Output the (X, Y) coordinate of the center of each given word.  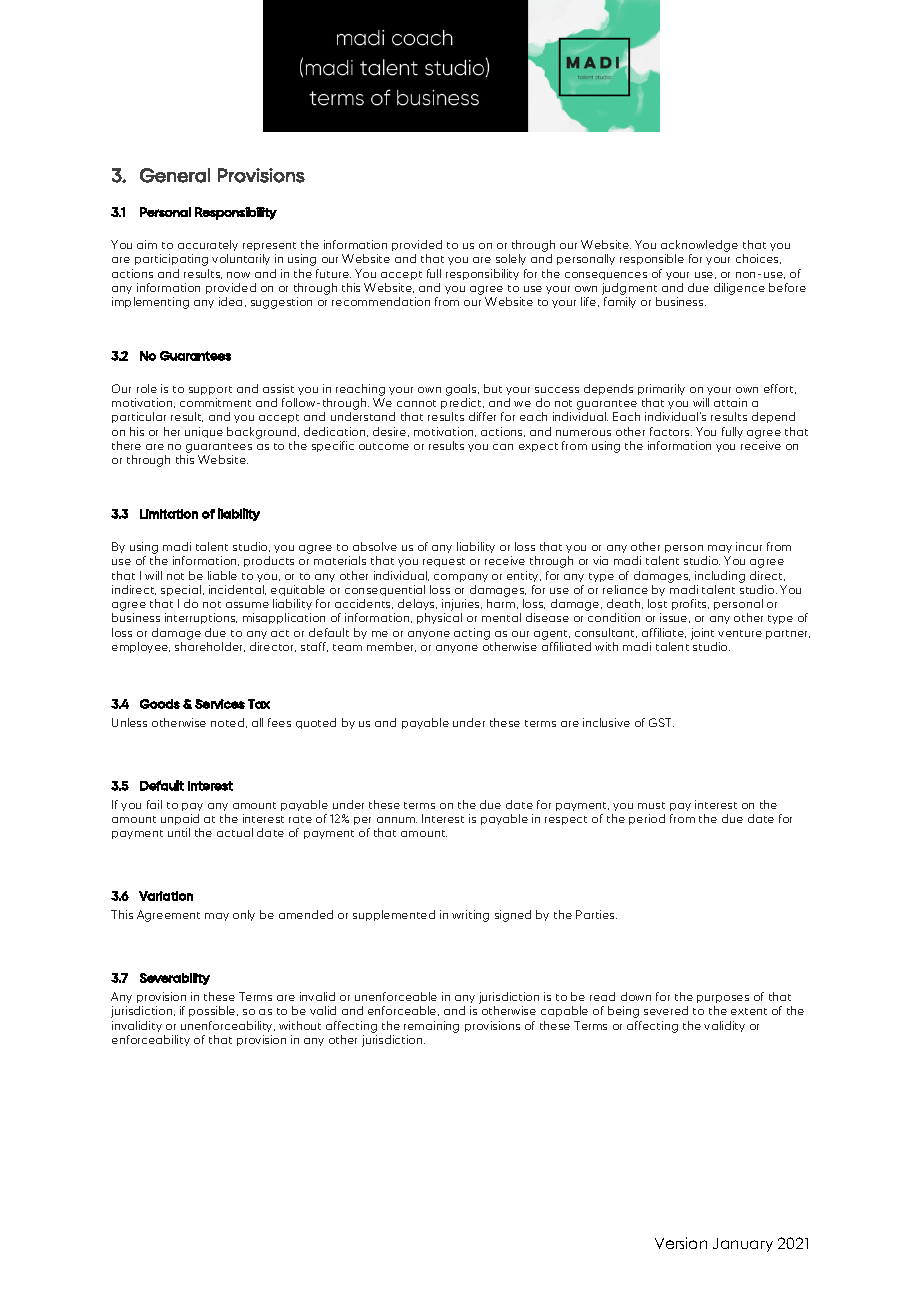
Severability (175, 979)
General (175, 175)
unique (204, 432)
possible (213, 1011)
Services (220, 704)
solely (511, 259)
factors (671, 431)
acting (472, 634)
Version (681, 1243)
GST (661, 722)
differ (482, 416)
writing (470, 916)
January (743, 1245)
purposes (723, 999)
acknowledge (699, 246)
